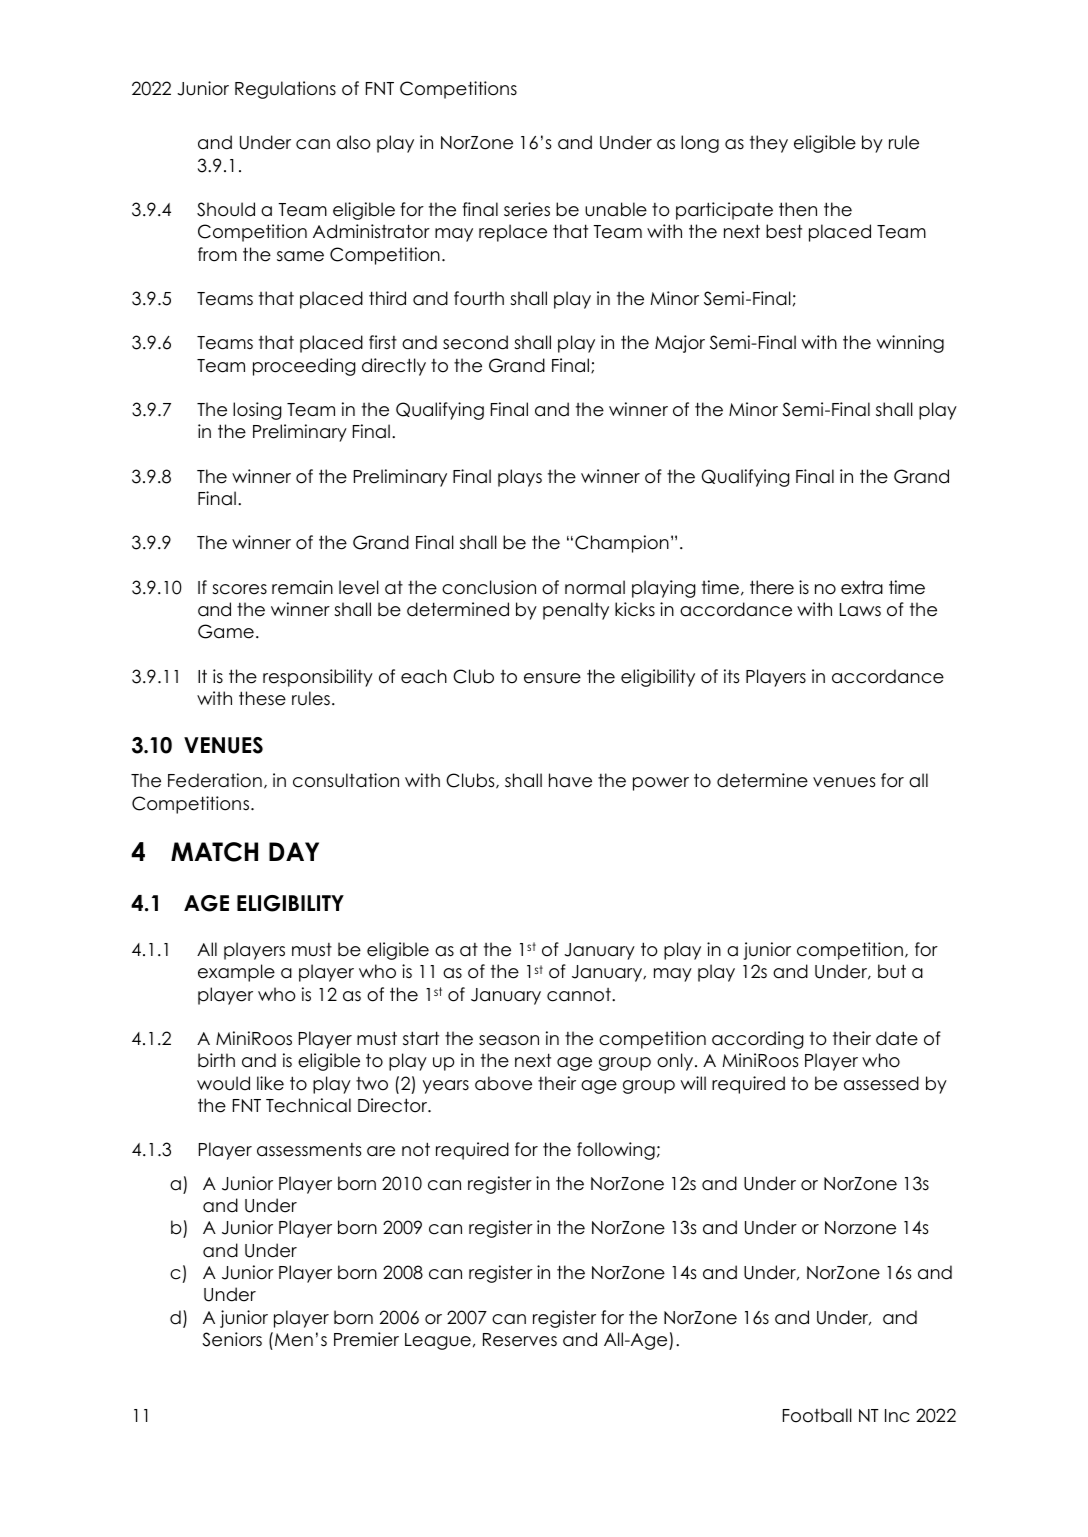 This document has width=1088, height=1537. Describe the element at coordinates (285, 90) in the document. I see `Regulations` at that location.
